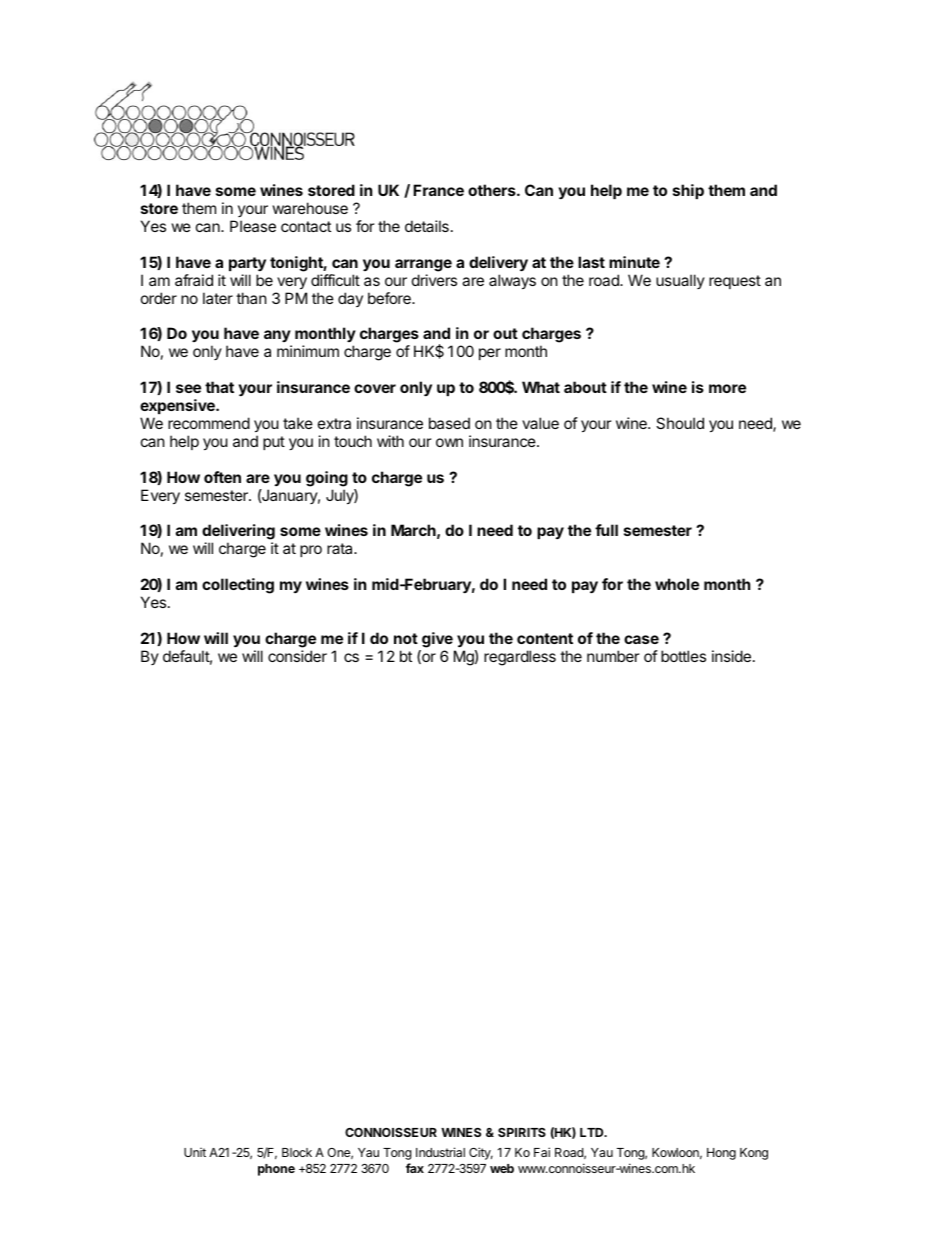 This page has width=952, height=1233. Describe the element at coordinates (688, 191) in the page. I see `ship` at that location.
